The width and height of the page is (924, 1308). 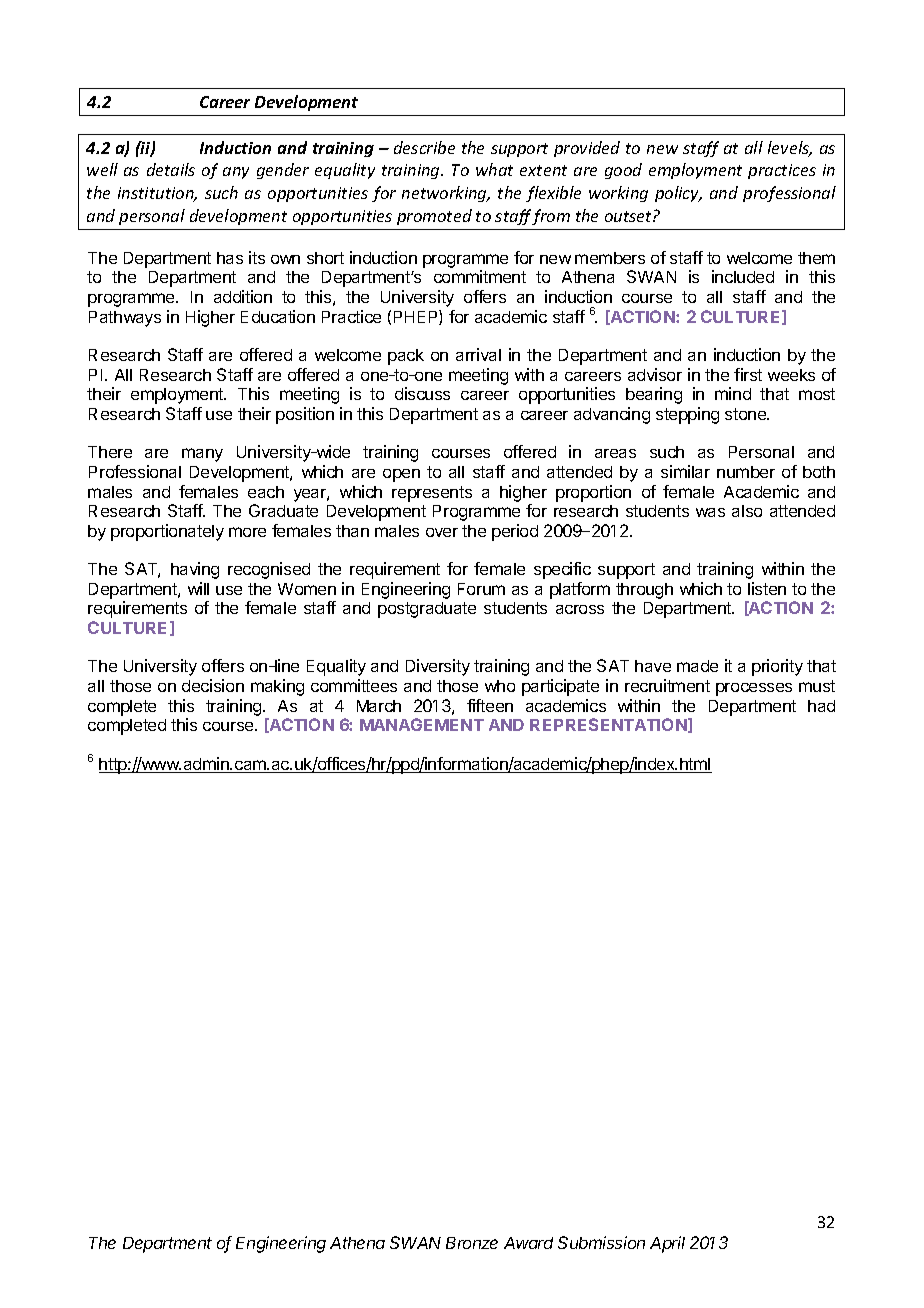 What do you see at coordinates (422, 724) in the page?
I see `MANAGEMENT` at bounding box center [422, 724].
